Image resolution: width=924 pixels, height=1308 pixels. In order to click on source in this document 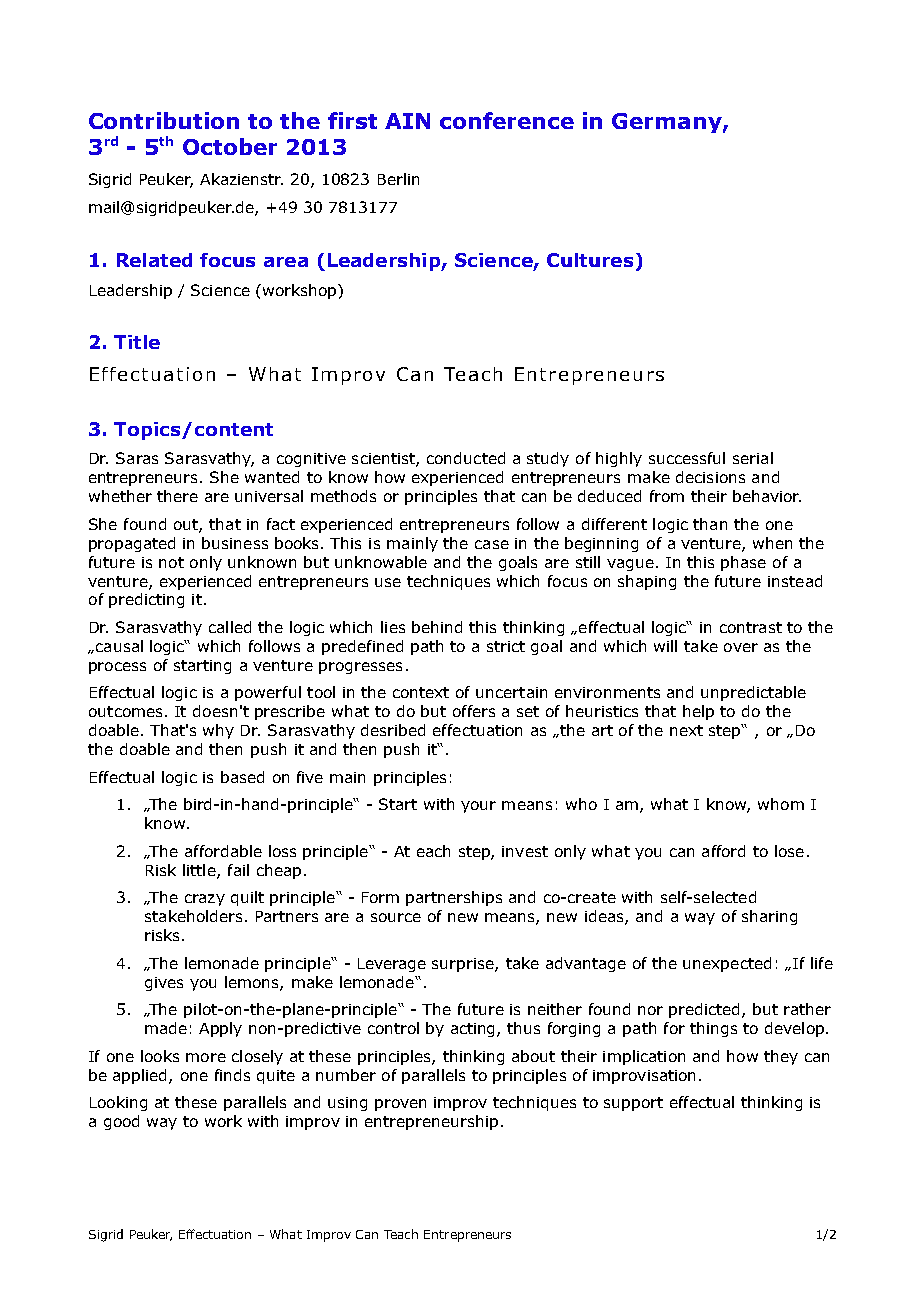, I will do `click(396, 917)`.
